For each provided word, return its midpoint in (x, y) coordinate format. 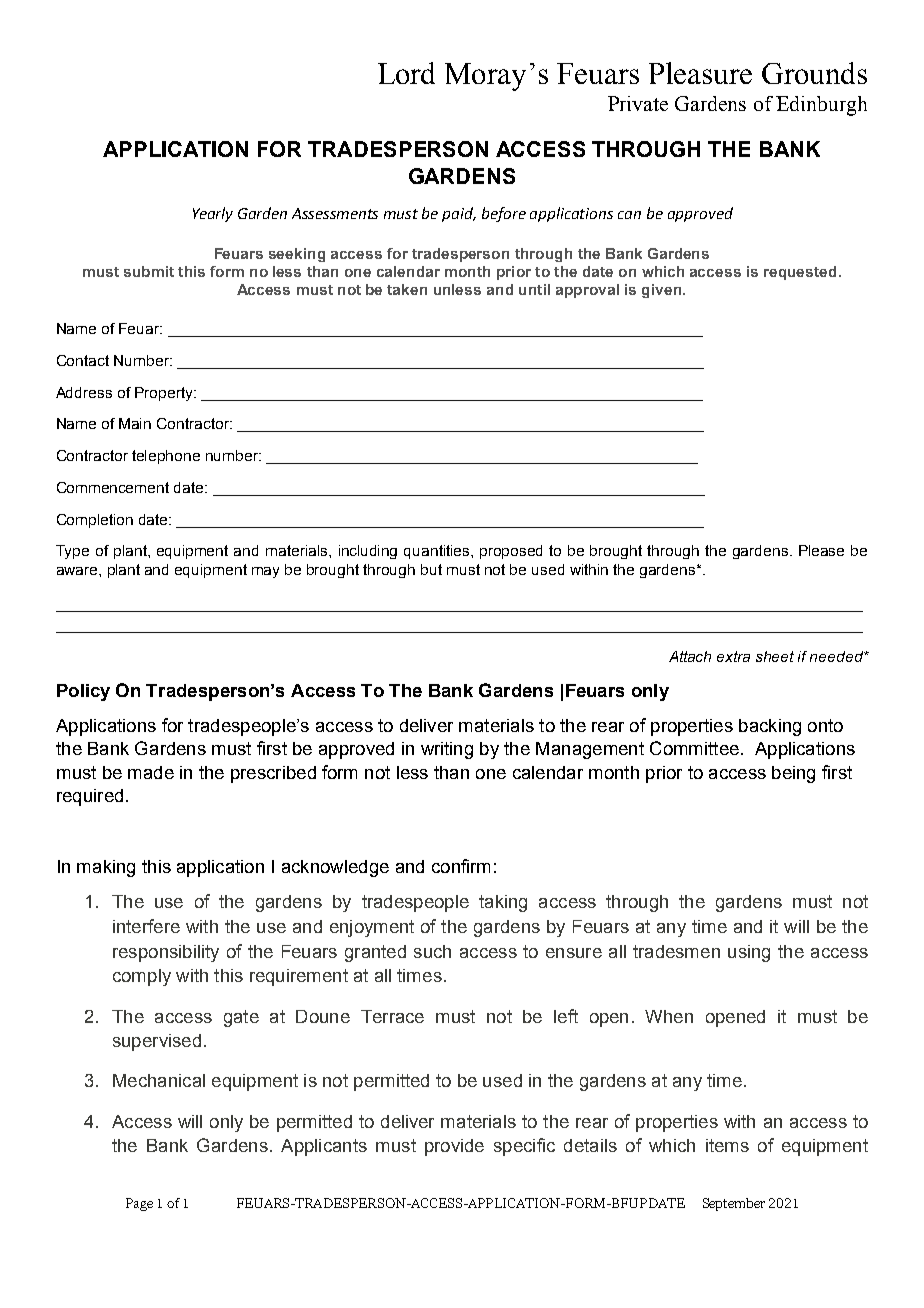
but (431, 569)
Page (139, 1204)
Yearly (213, 214)
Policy (83, 692)
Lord (406, 73)
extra (733, 656)
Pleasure (700, 73)
